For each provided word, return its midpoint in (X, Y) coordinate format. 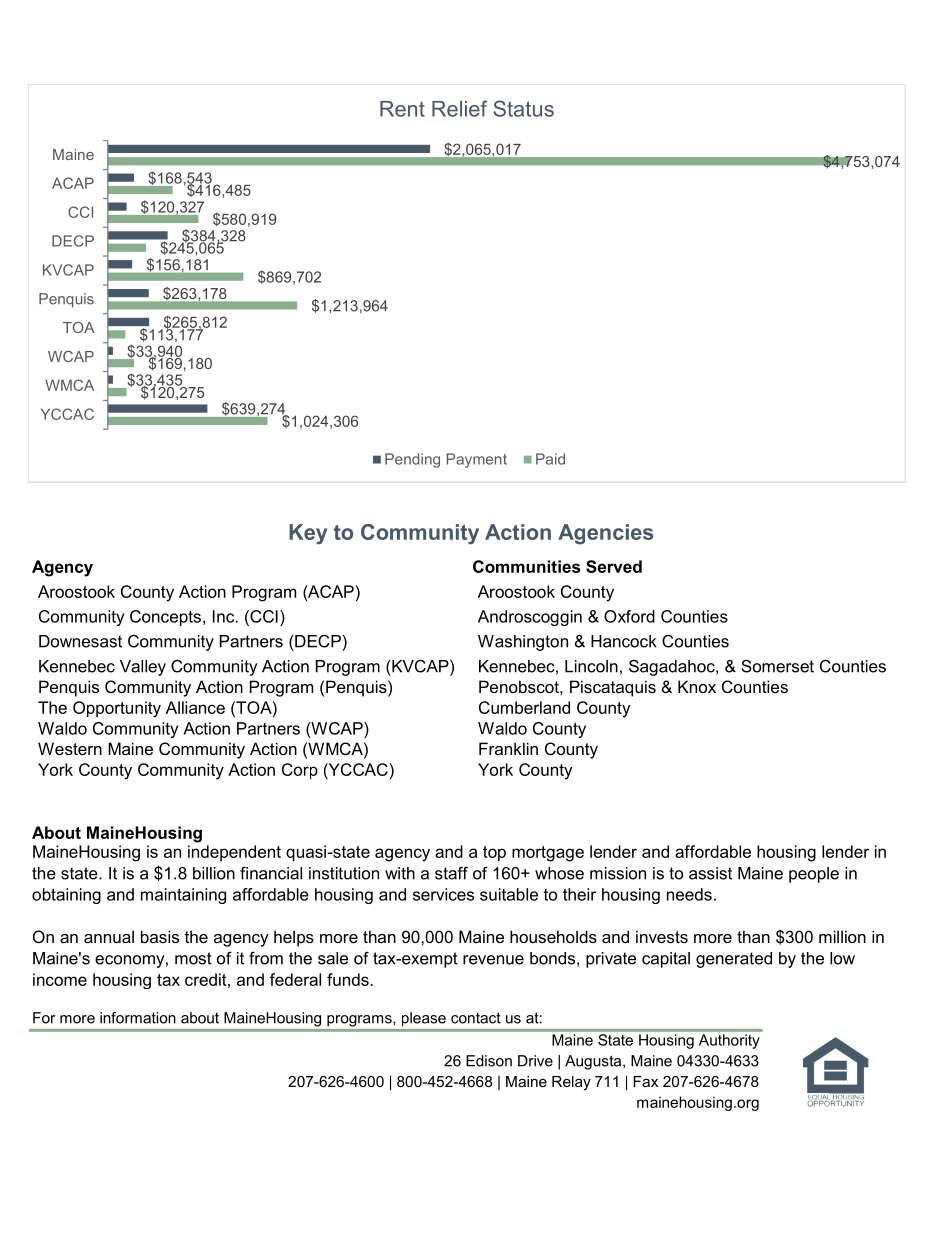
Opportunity (117, 709)
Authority (729, 1041)
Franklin (508, 748)
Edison (489, 1061)
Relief (459, 108)
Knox (697, 686)
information (138, 1018)
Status (523, 108)
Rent (402, 109)
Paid (550, 459)
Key (308, 534)
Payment (476, 460)
